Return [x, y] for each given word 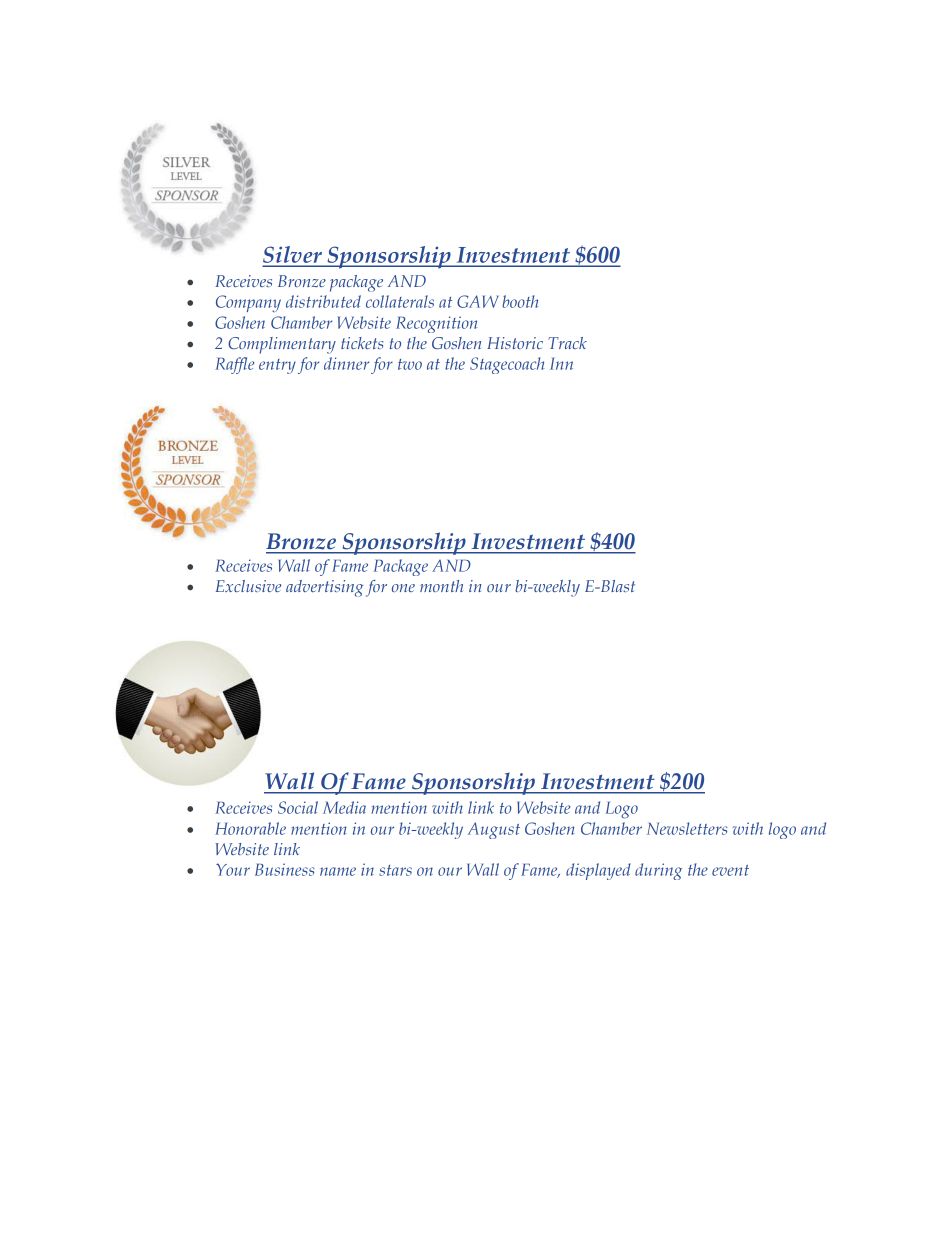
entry [277, 366]
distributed [323, 301]
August [494, 830]
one [403, 588]
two [410, 364]
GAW [478, 301]
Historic [515, 343]
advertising [324, 588]
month [441, 586]
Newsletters [687, 828]
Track [567, 343]
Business [284, 869]
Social [298, 807]
